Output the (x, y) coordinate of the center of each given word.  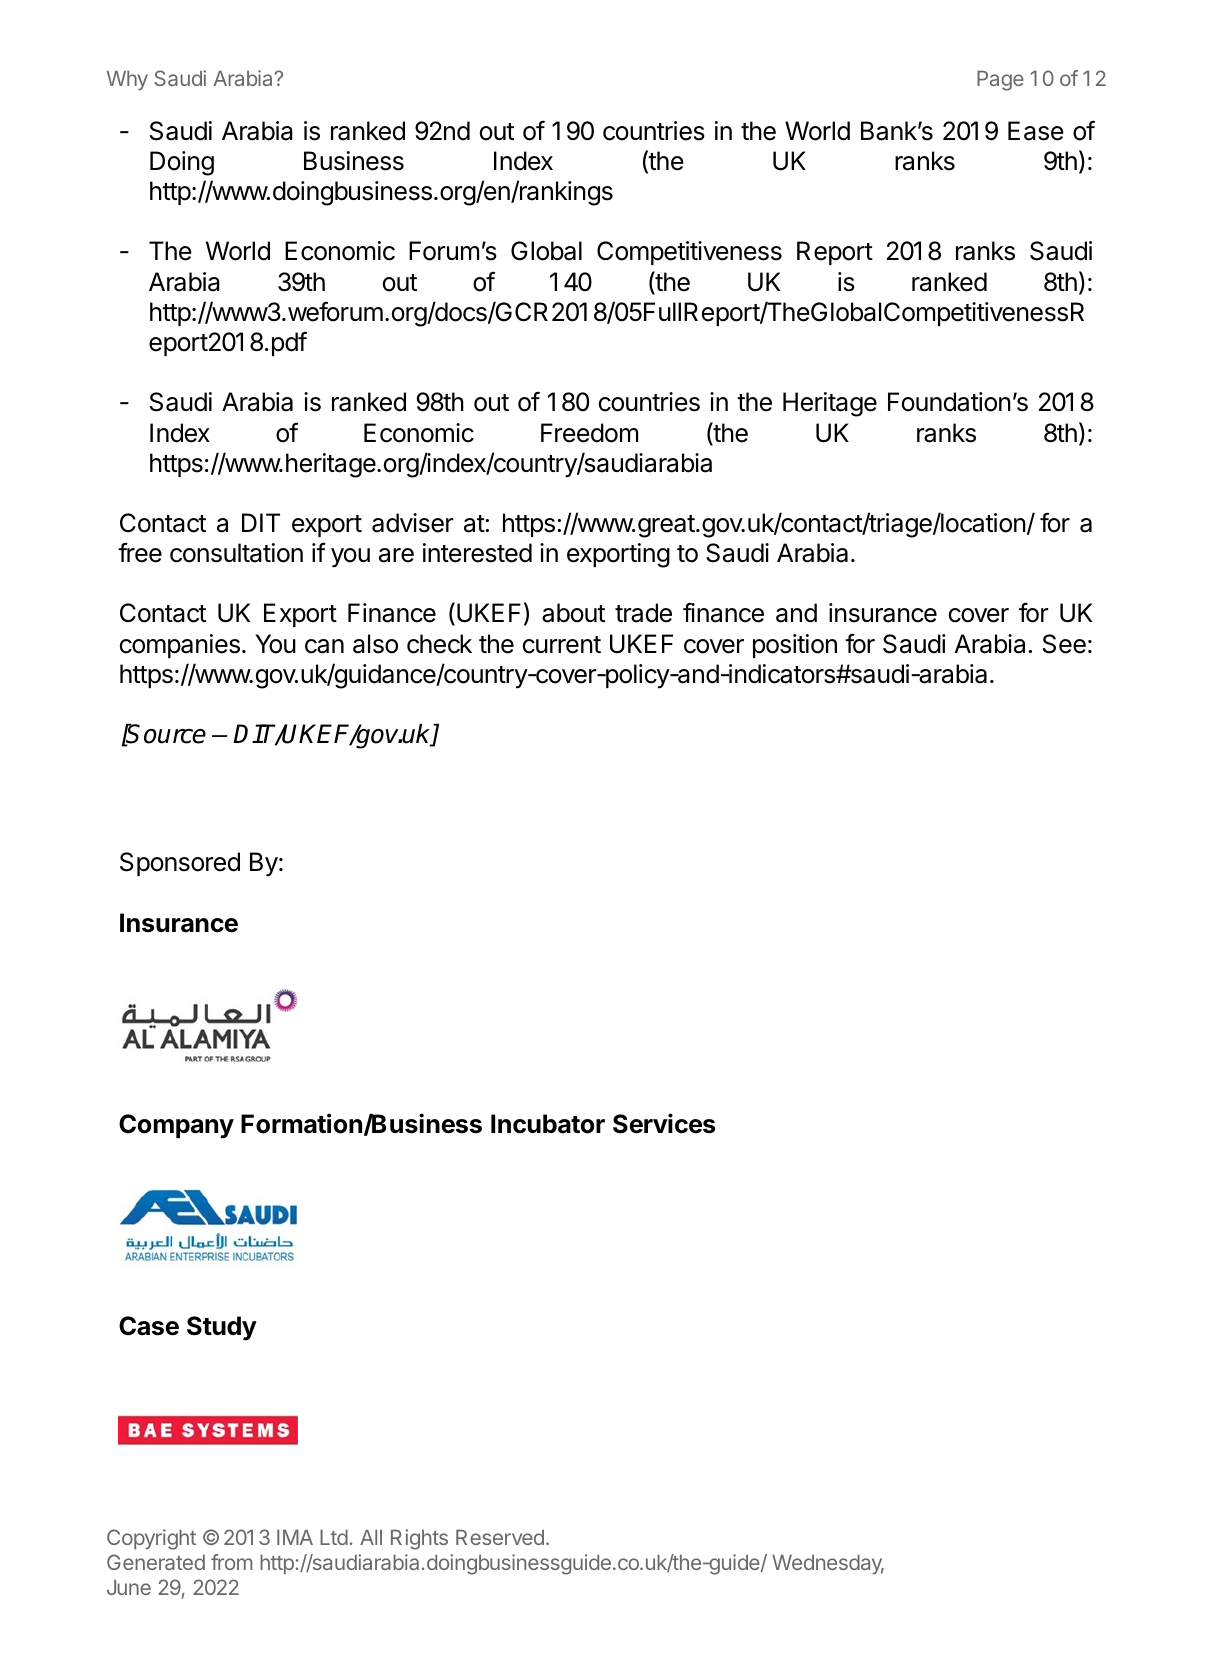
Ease (1036, 131)
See (1064, 644)
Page (1000, 81)
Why (127, 81)
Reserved (500, 1537)
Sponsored (180, 864)
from (231, 1562)
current (562, 645)
